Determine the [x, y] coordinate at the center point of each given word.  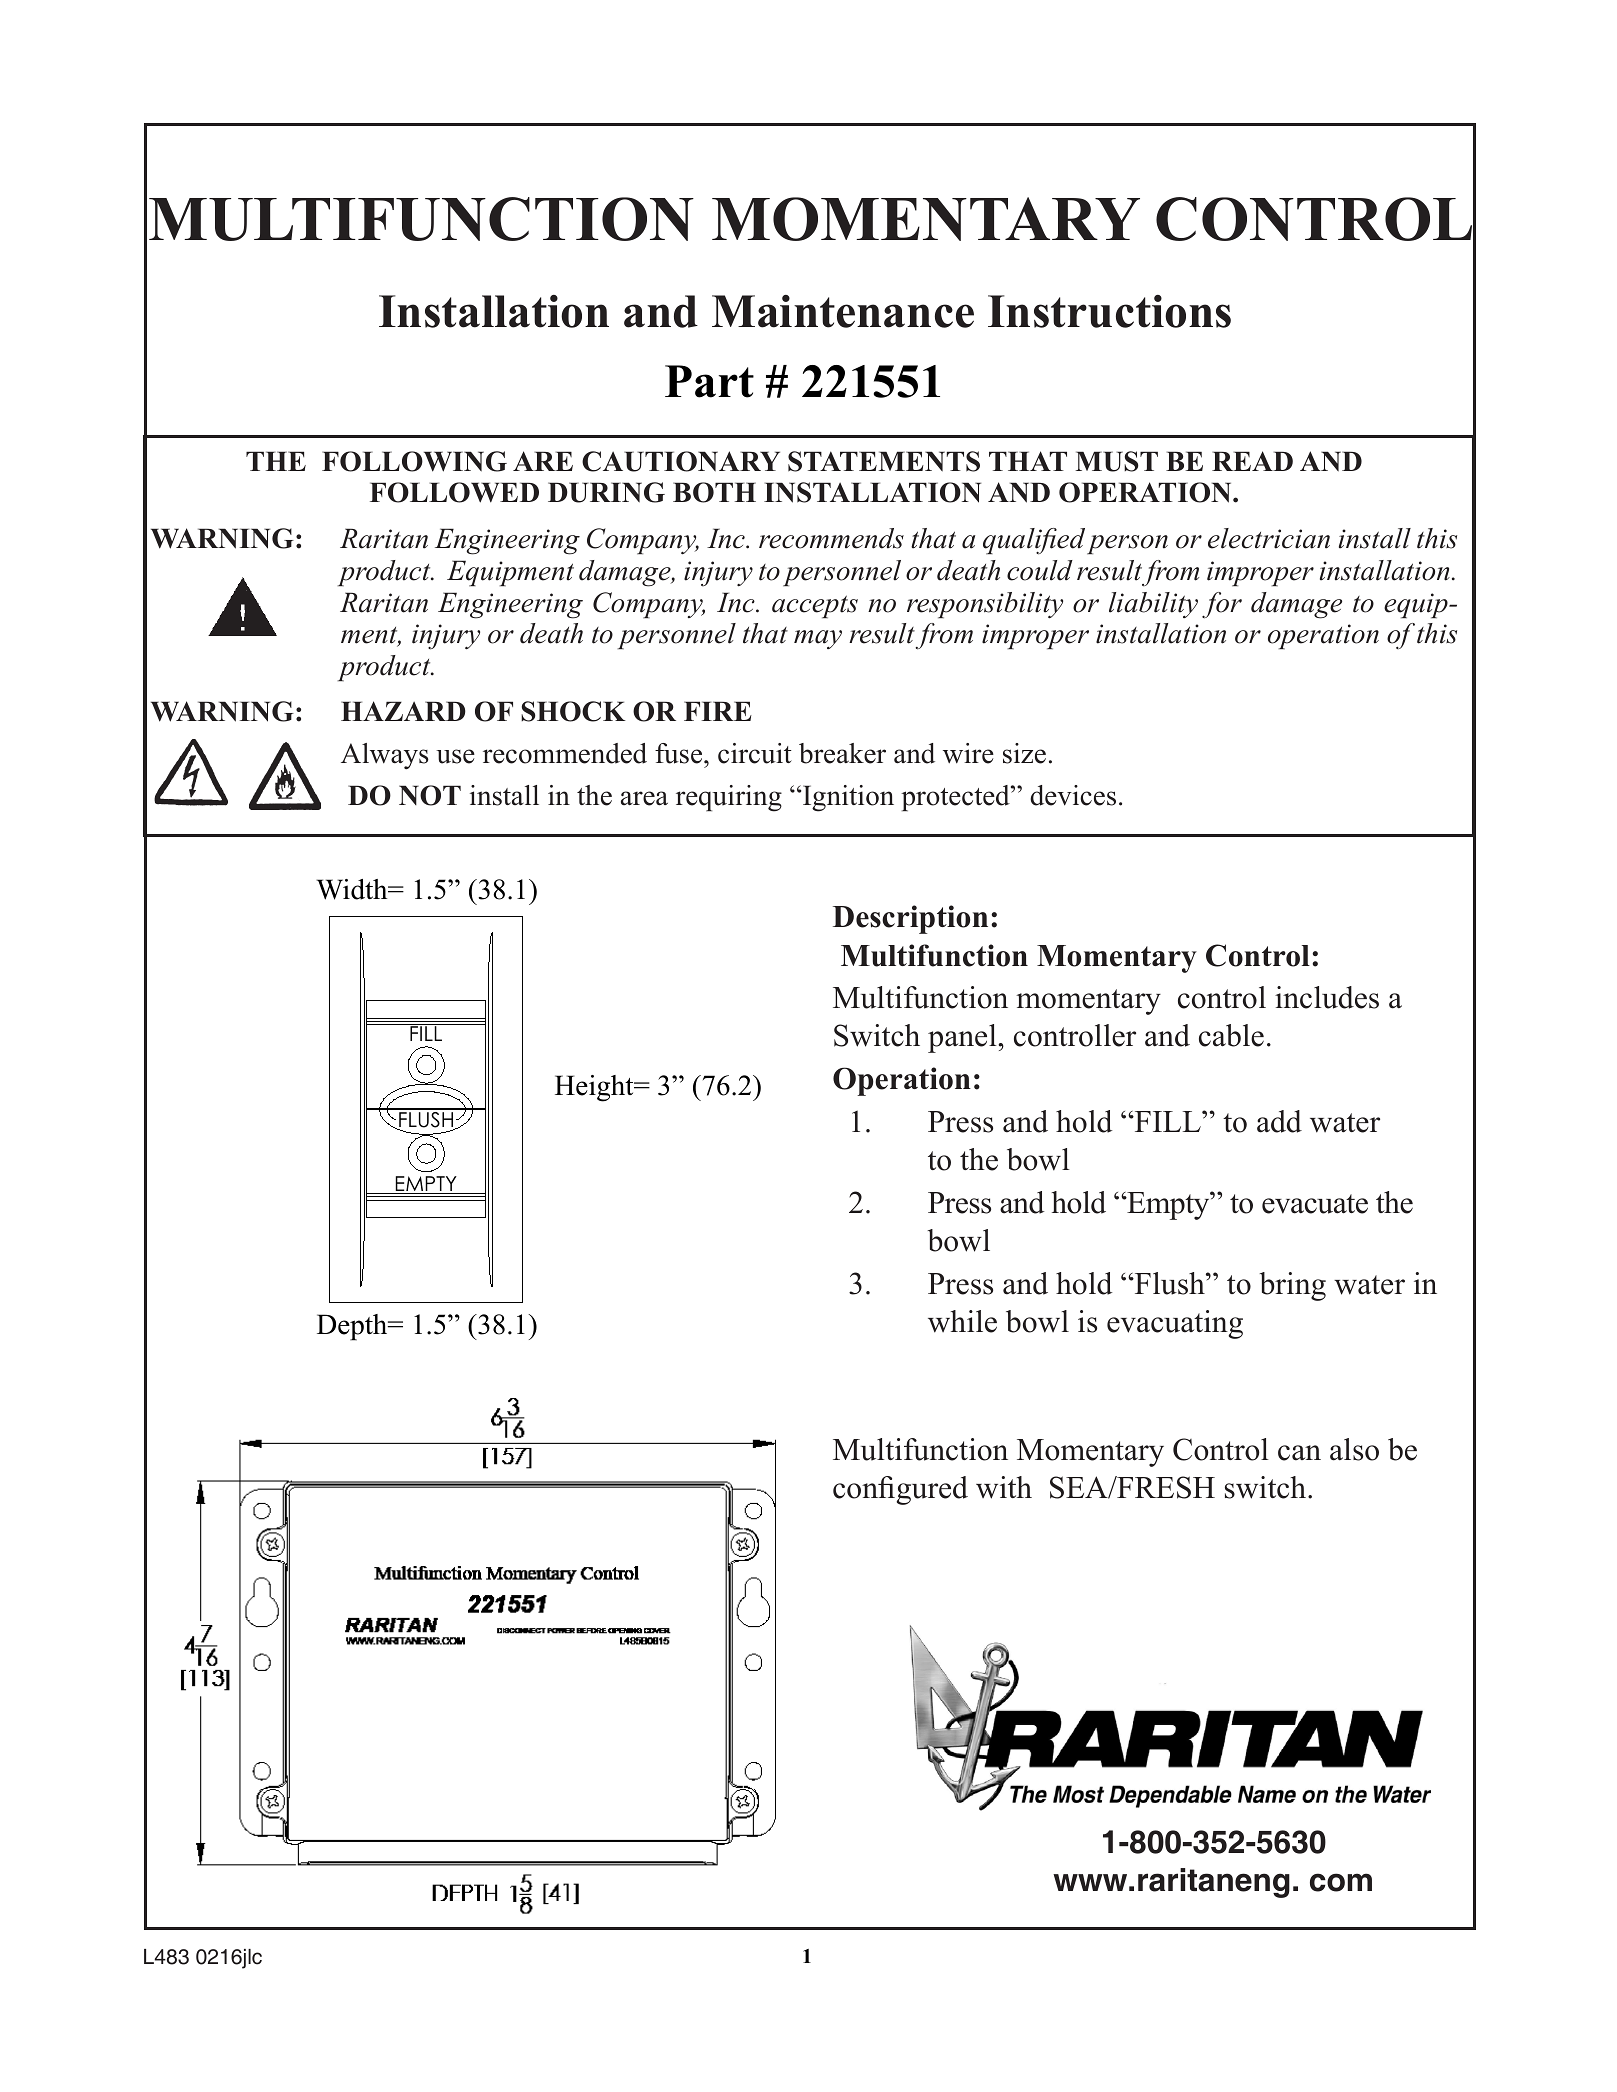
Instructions [1109, 311]
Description [910, 919]
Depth [353, 1327]
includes [1327, 997]
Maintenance [843, 311]
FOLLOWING [414, 461]
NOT [430, 795]
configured [900, 1490]
